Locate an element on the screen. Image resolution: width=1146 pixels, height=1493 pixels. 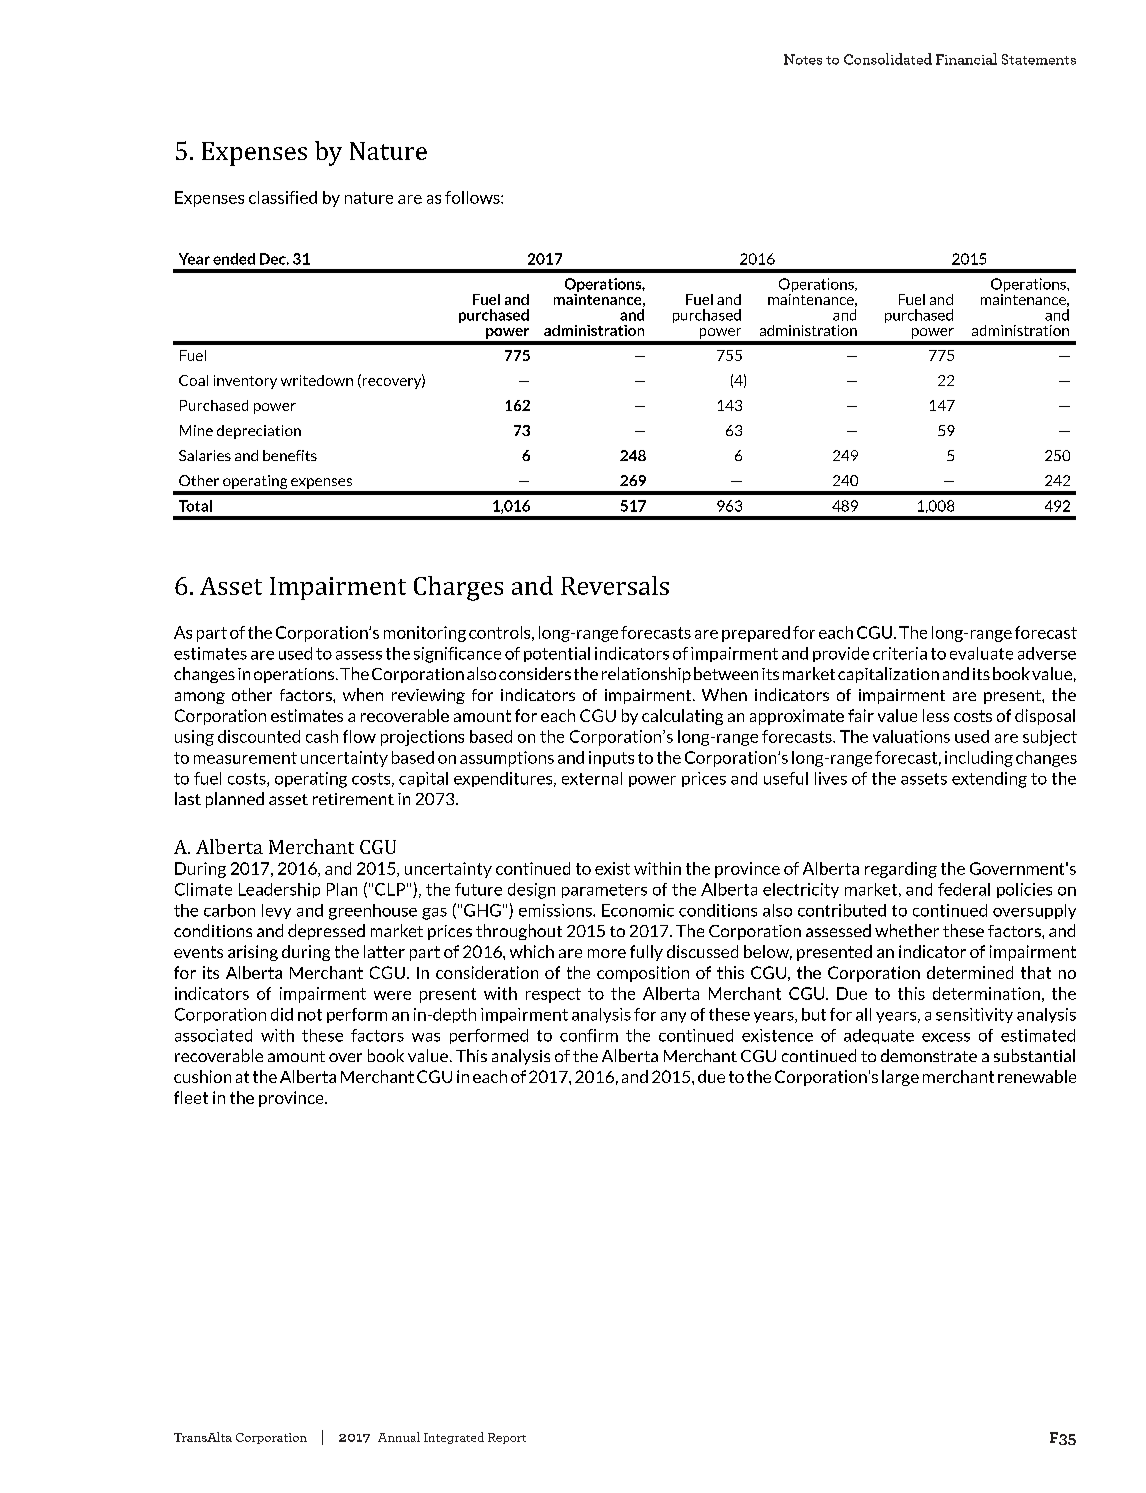
Annual is located at coordinates (399, 1437).
